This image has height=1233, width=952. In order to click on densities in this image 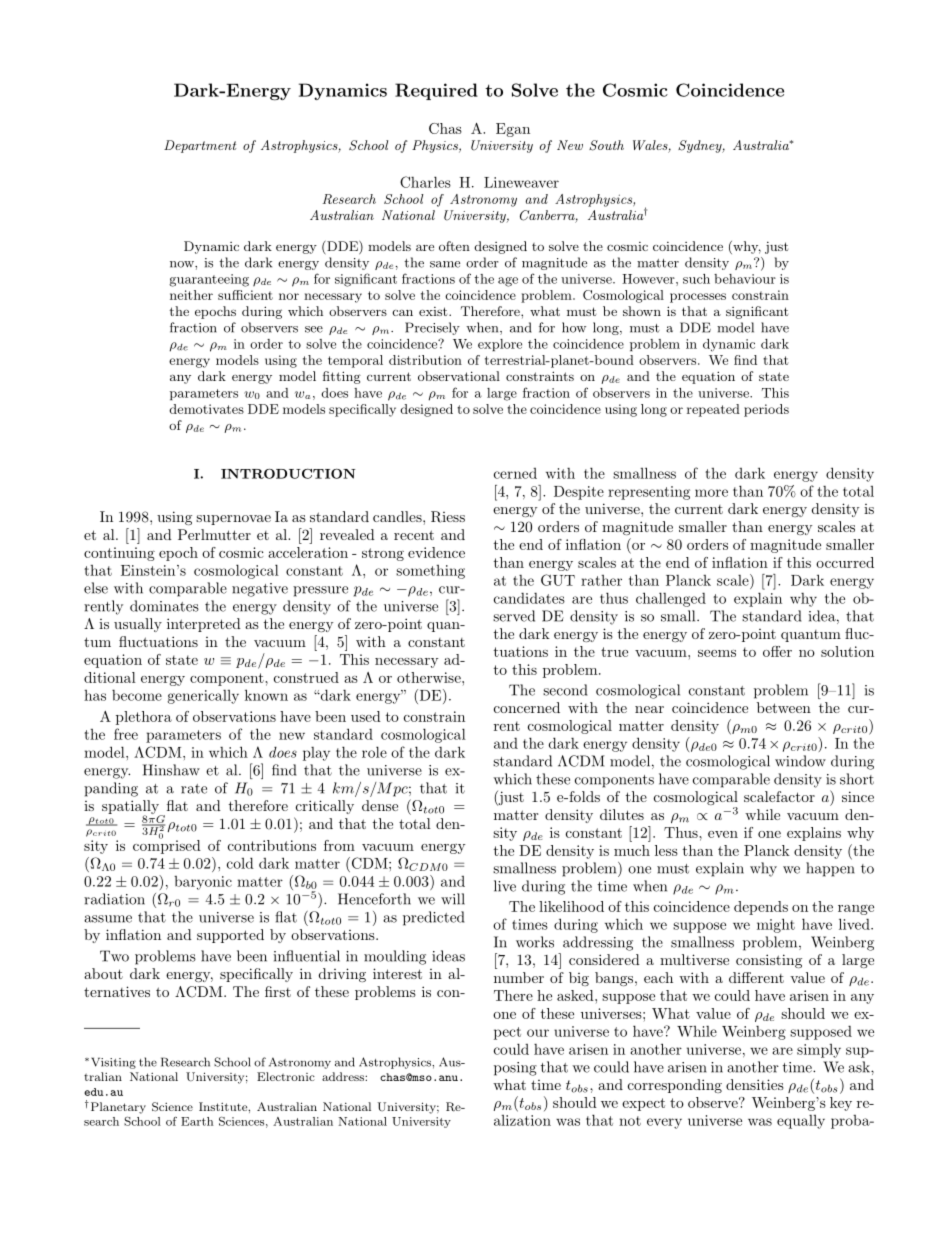, I will do `click(755, 1084)`.
